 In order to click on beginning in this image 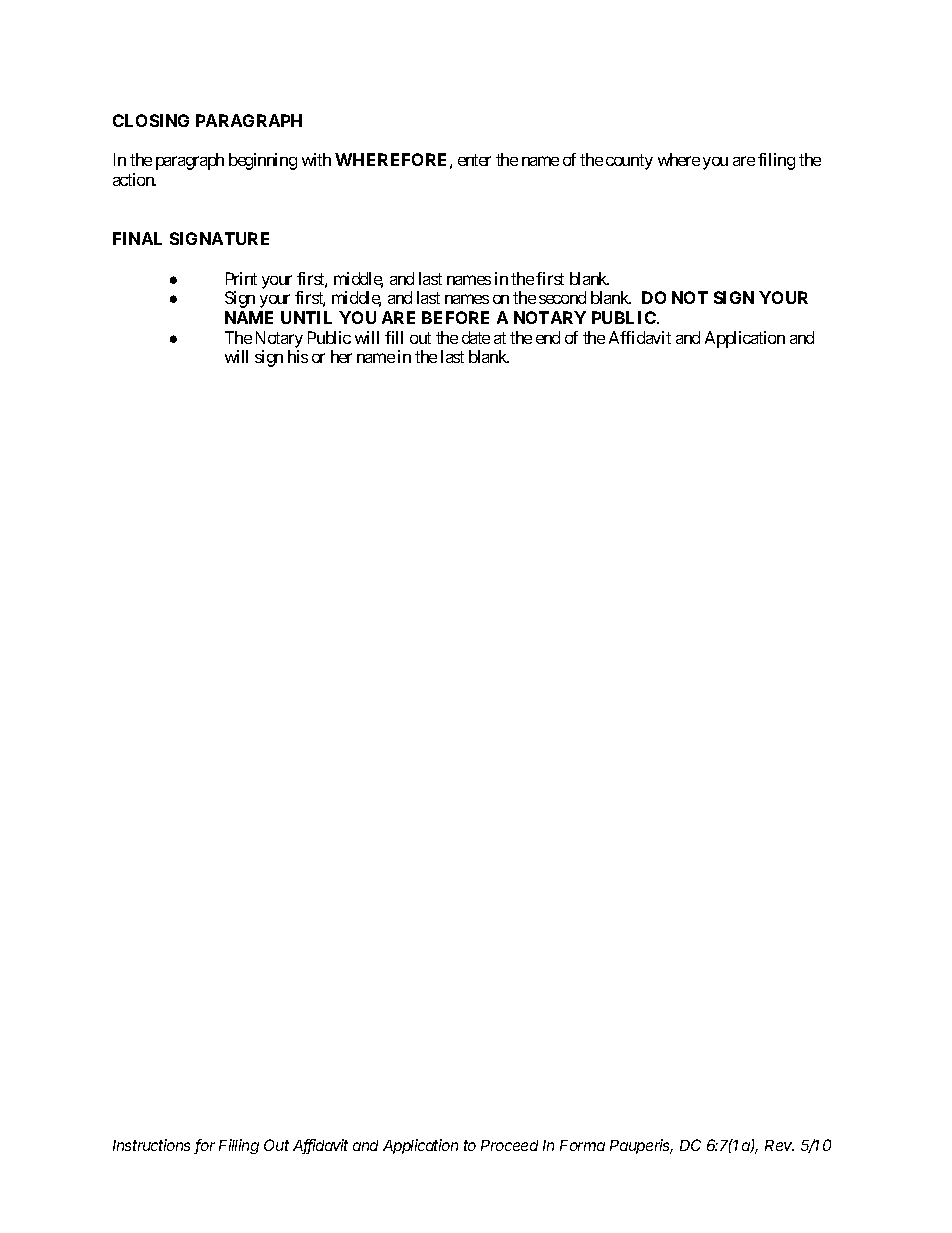, I will do `click(263, 161)`.
